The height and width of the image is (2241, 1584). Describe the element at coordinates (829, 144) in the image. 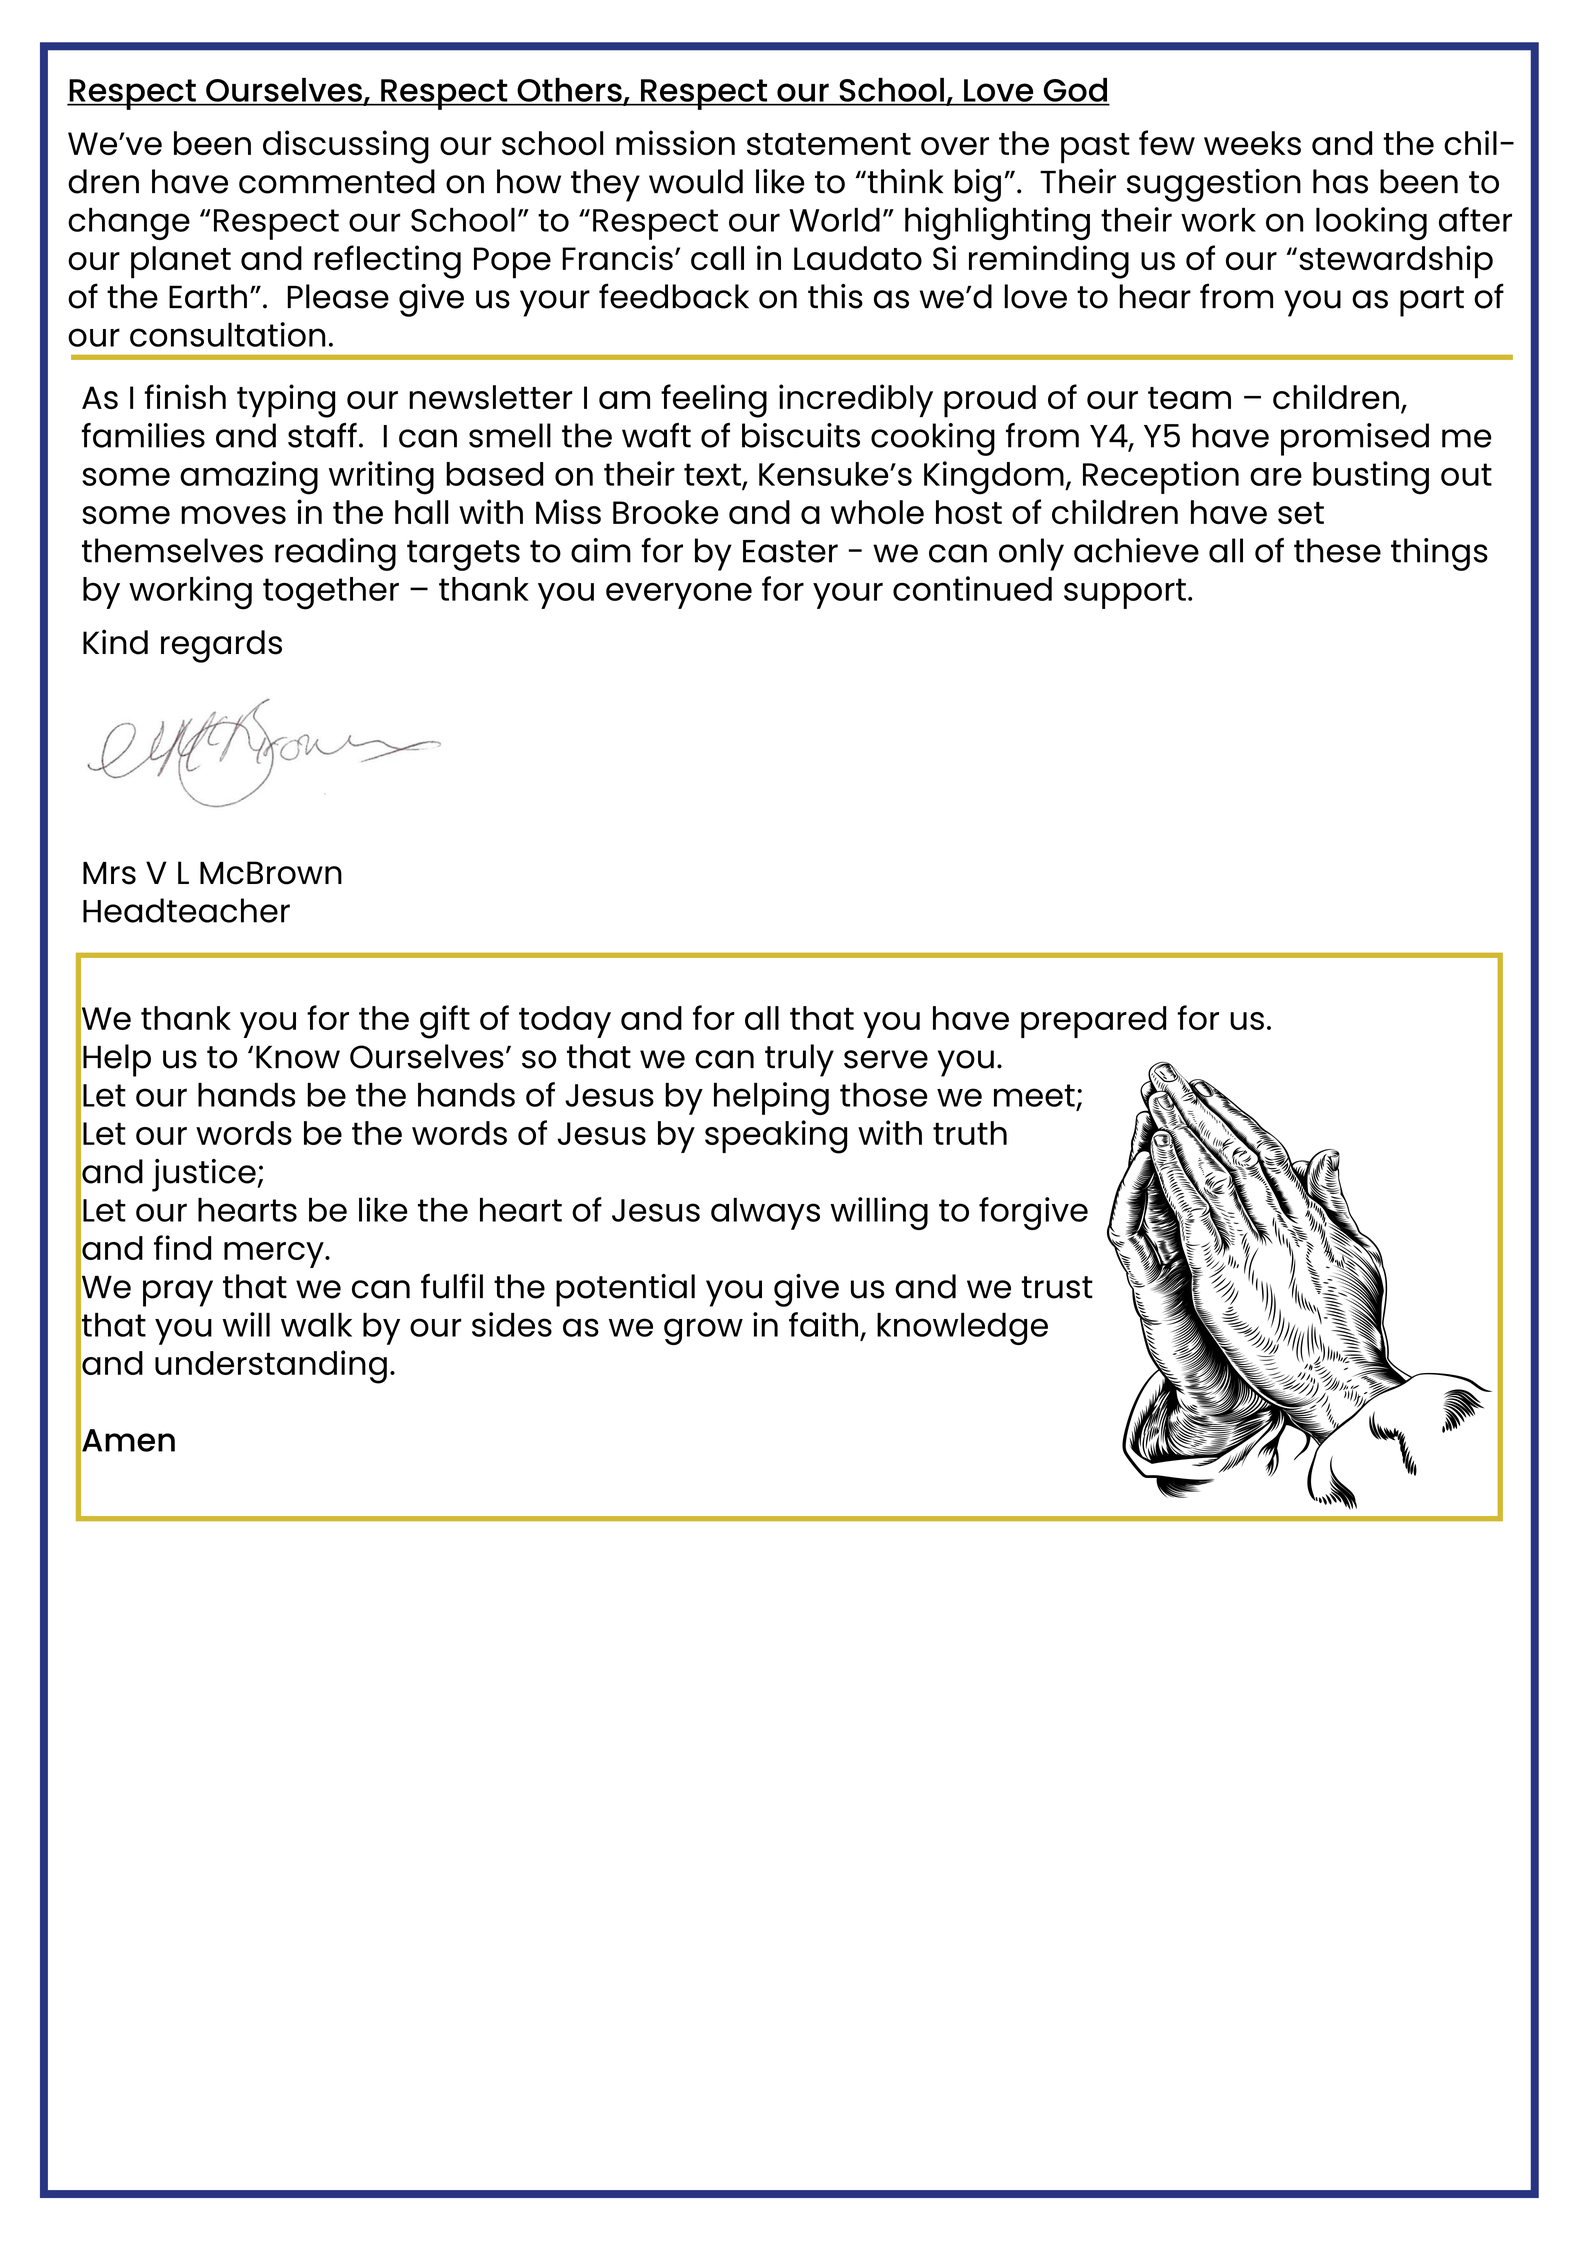

I see `statement` at that location.
